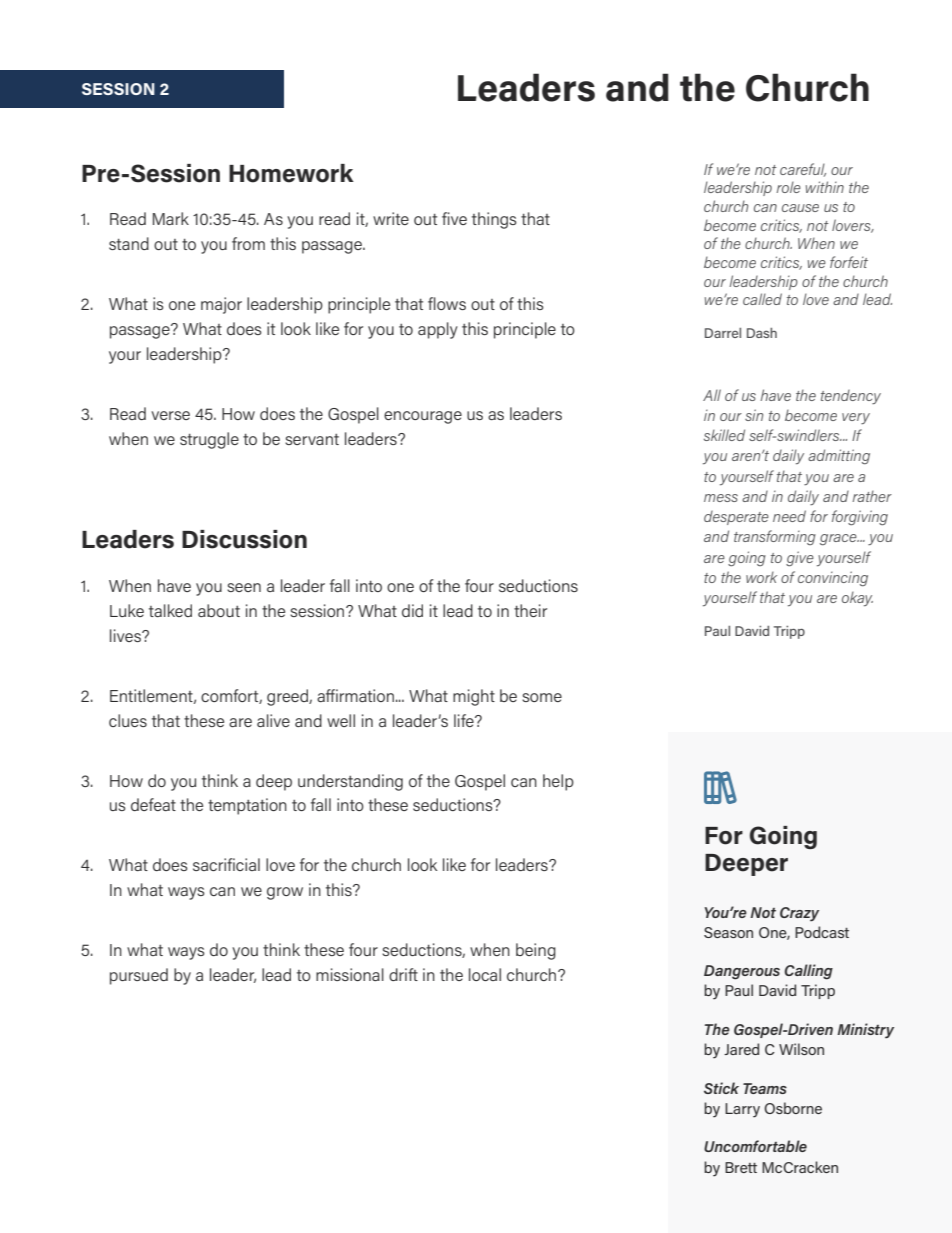 Image resolution: width=952 pixels, height=1233 pixels. Describe the element at coordinates (721, 1088) in the screenshot. I see `Stick` at that location.
